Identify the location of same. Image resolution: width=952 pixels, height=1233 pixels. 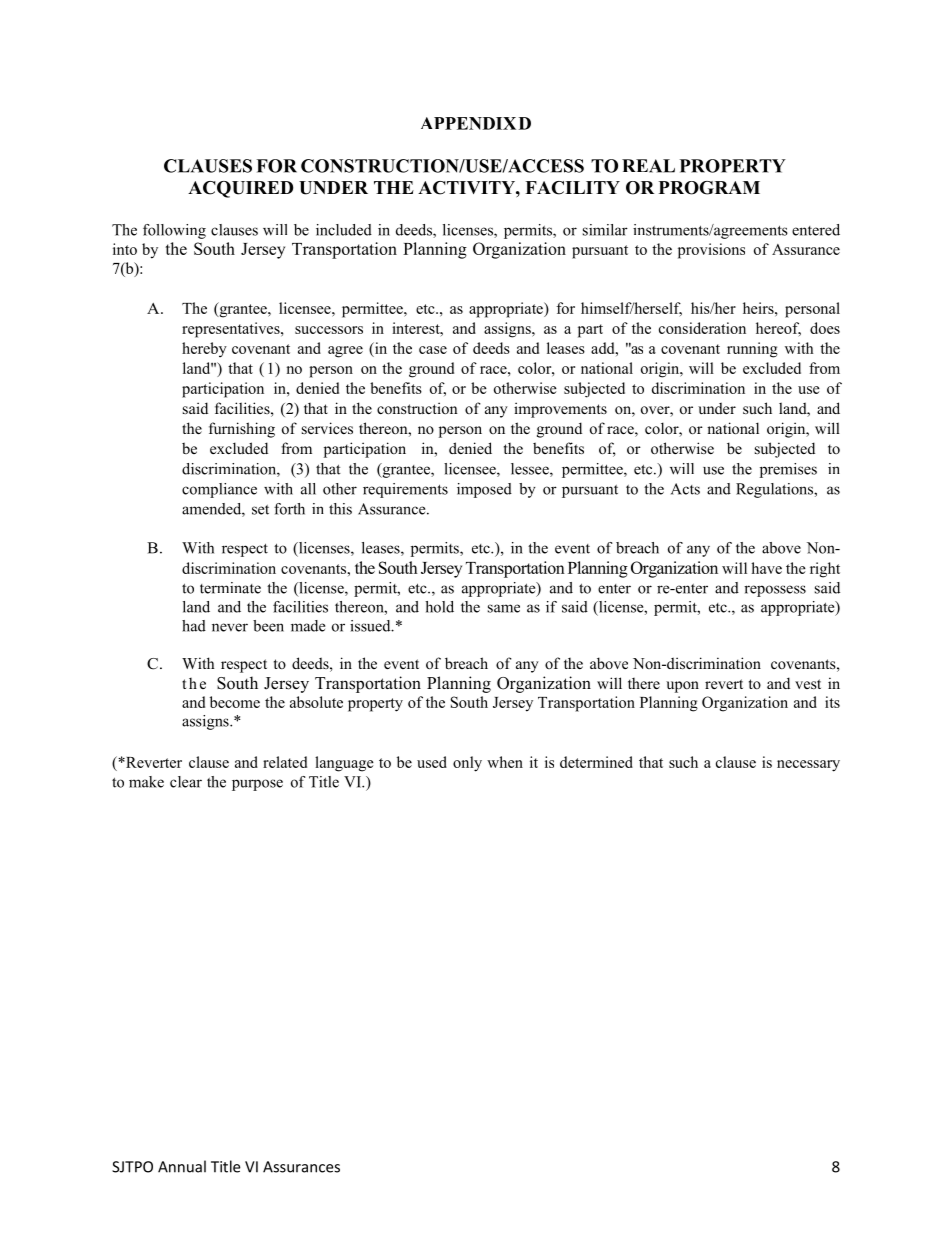
(504, 608).
